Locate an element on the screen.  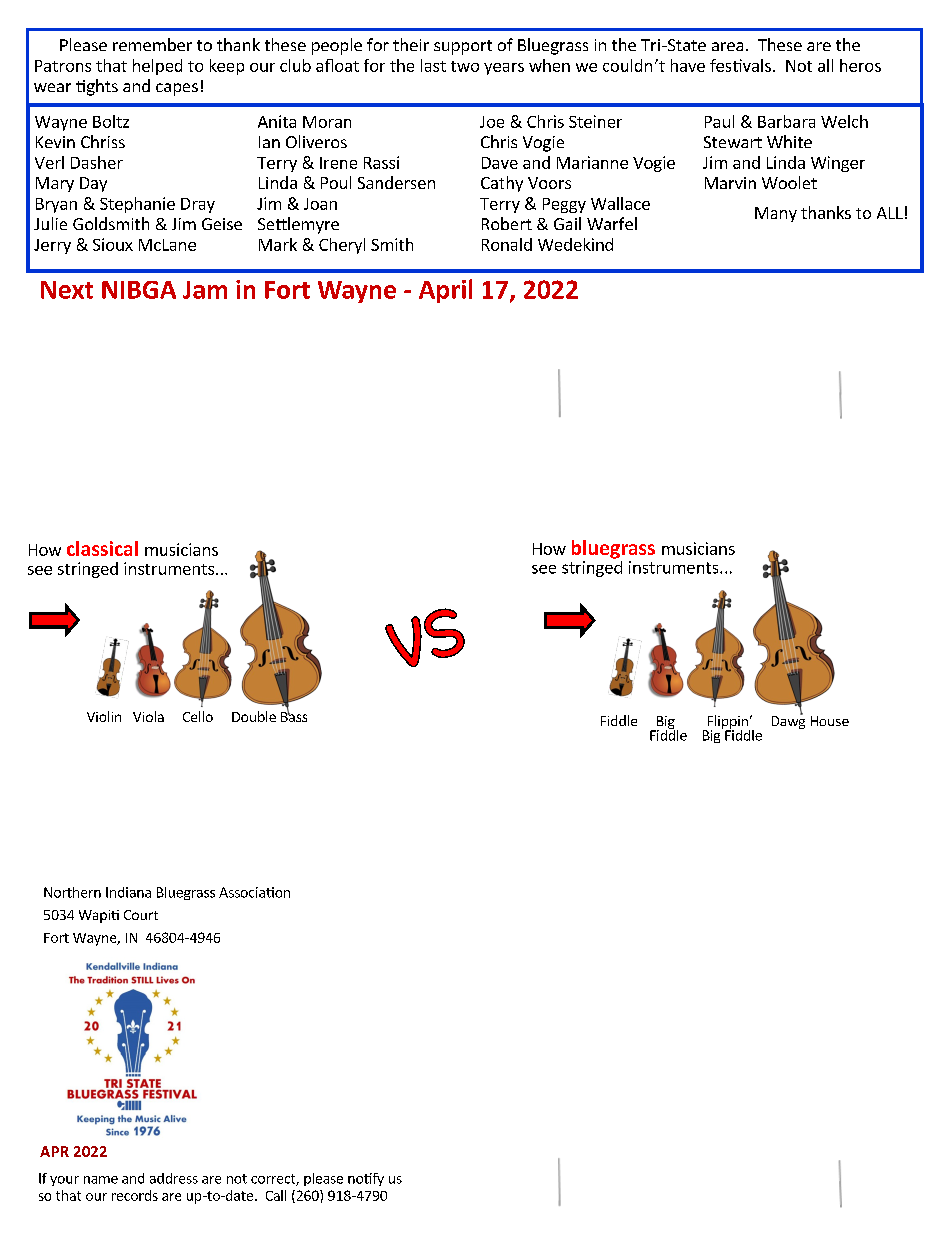
address is located at coordinates (174, 1178).
